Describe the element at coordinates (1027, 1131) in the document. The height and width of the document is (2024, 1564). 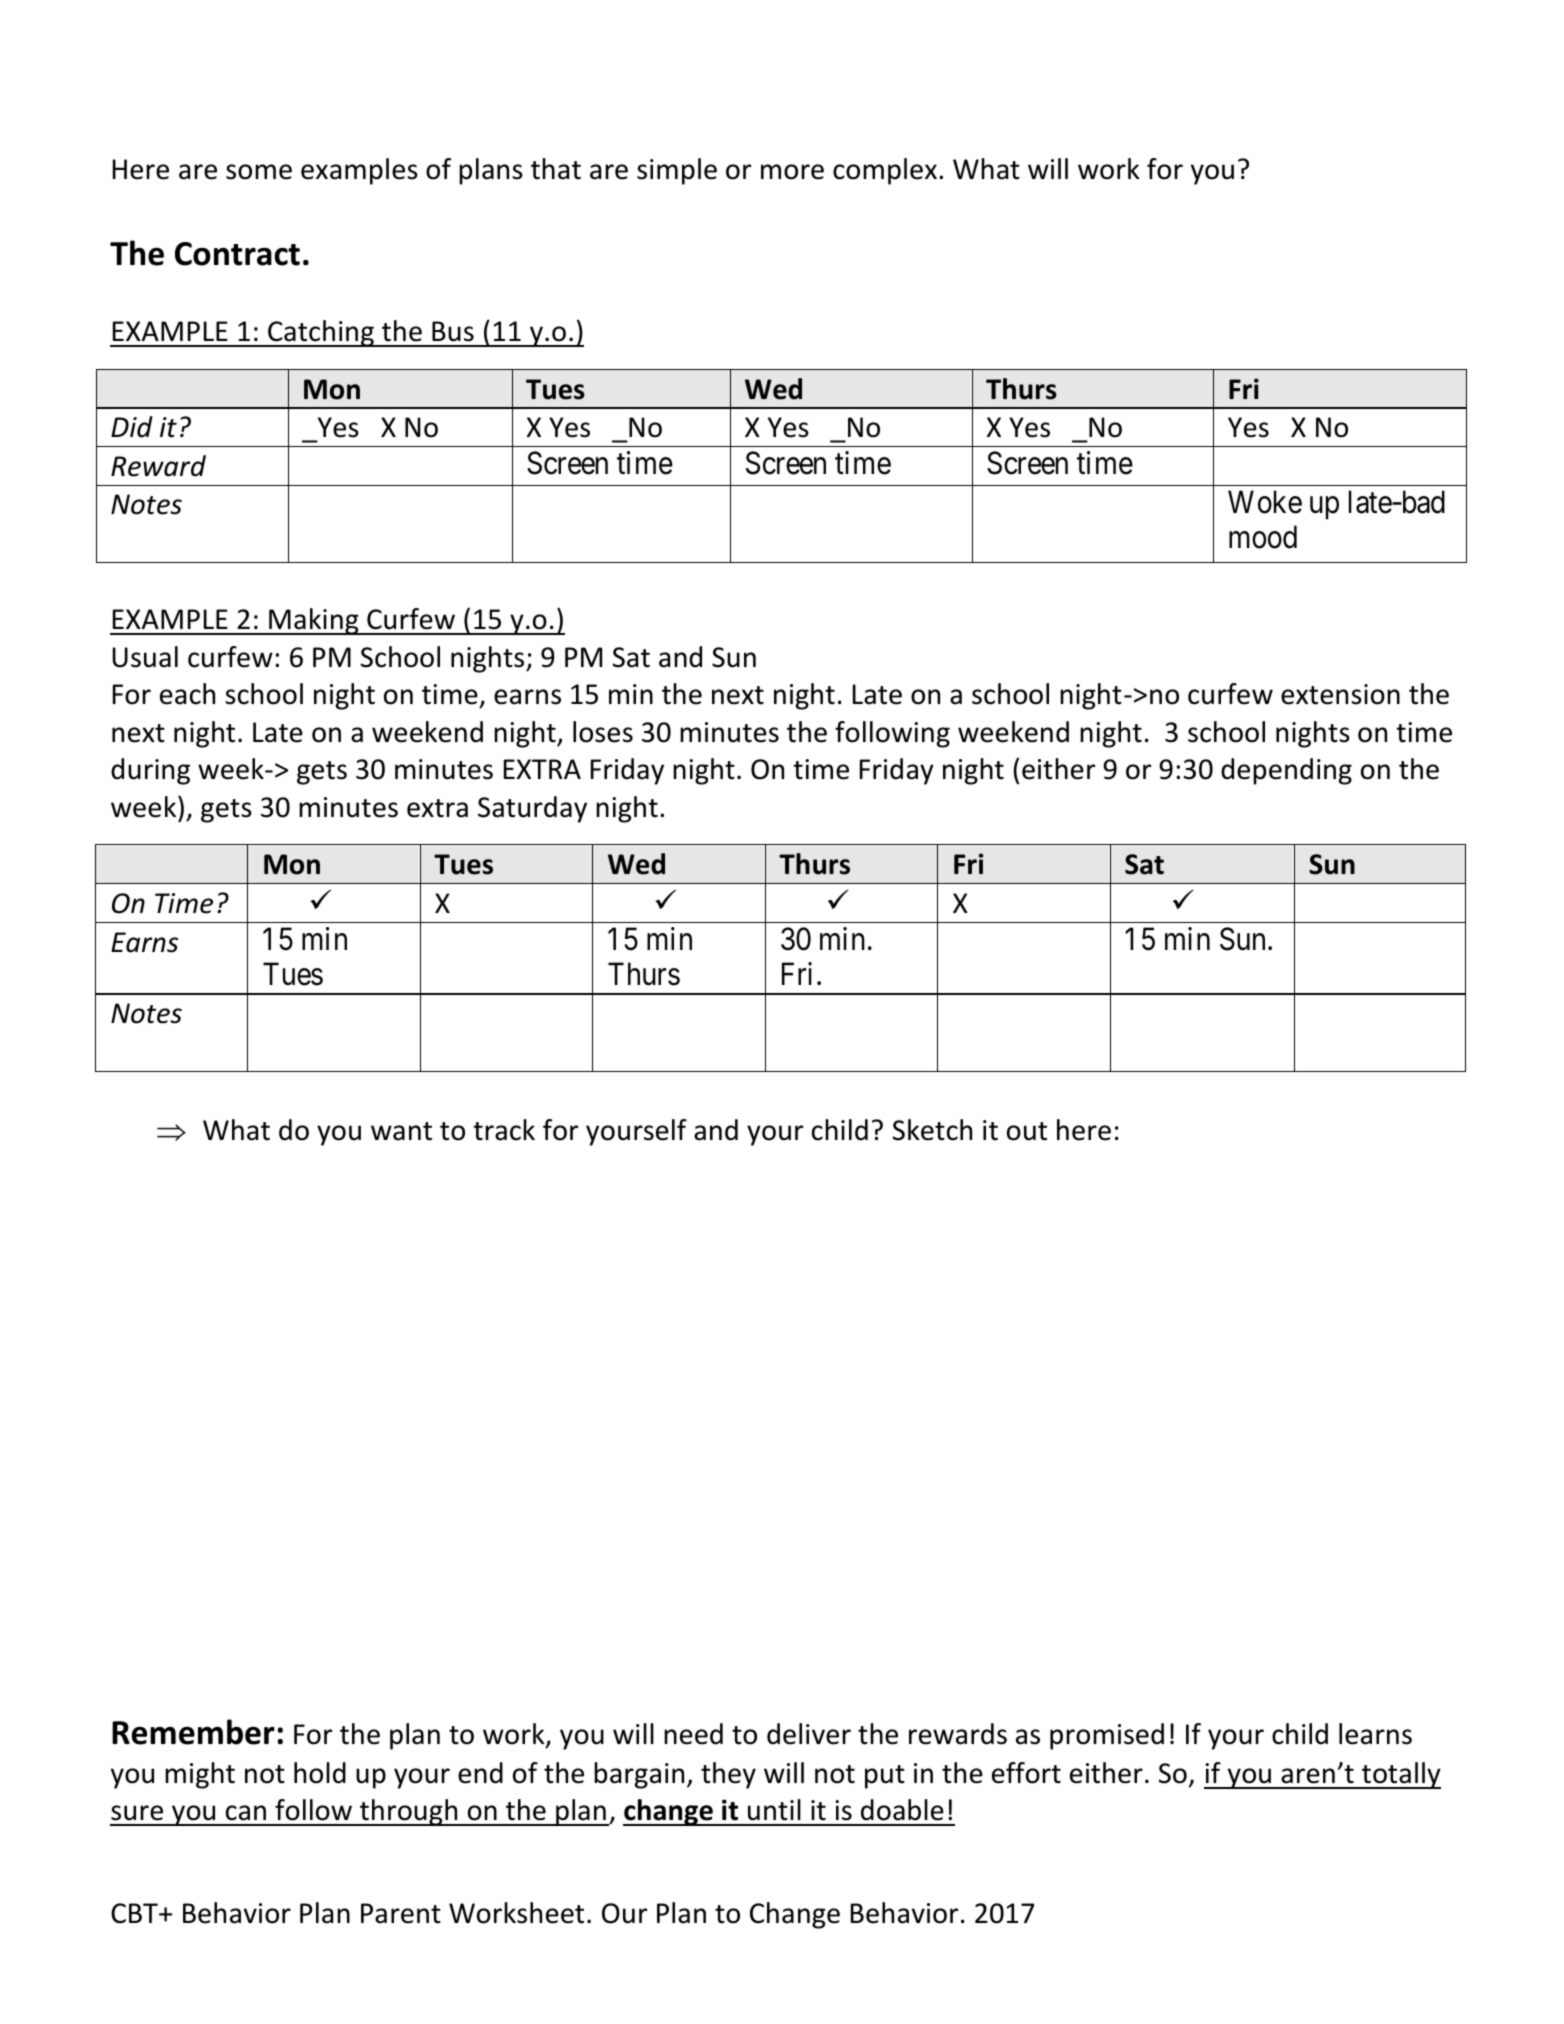
I see `out` at that location.
